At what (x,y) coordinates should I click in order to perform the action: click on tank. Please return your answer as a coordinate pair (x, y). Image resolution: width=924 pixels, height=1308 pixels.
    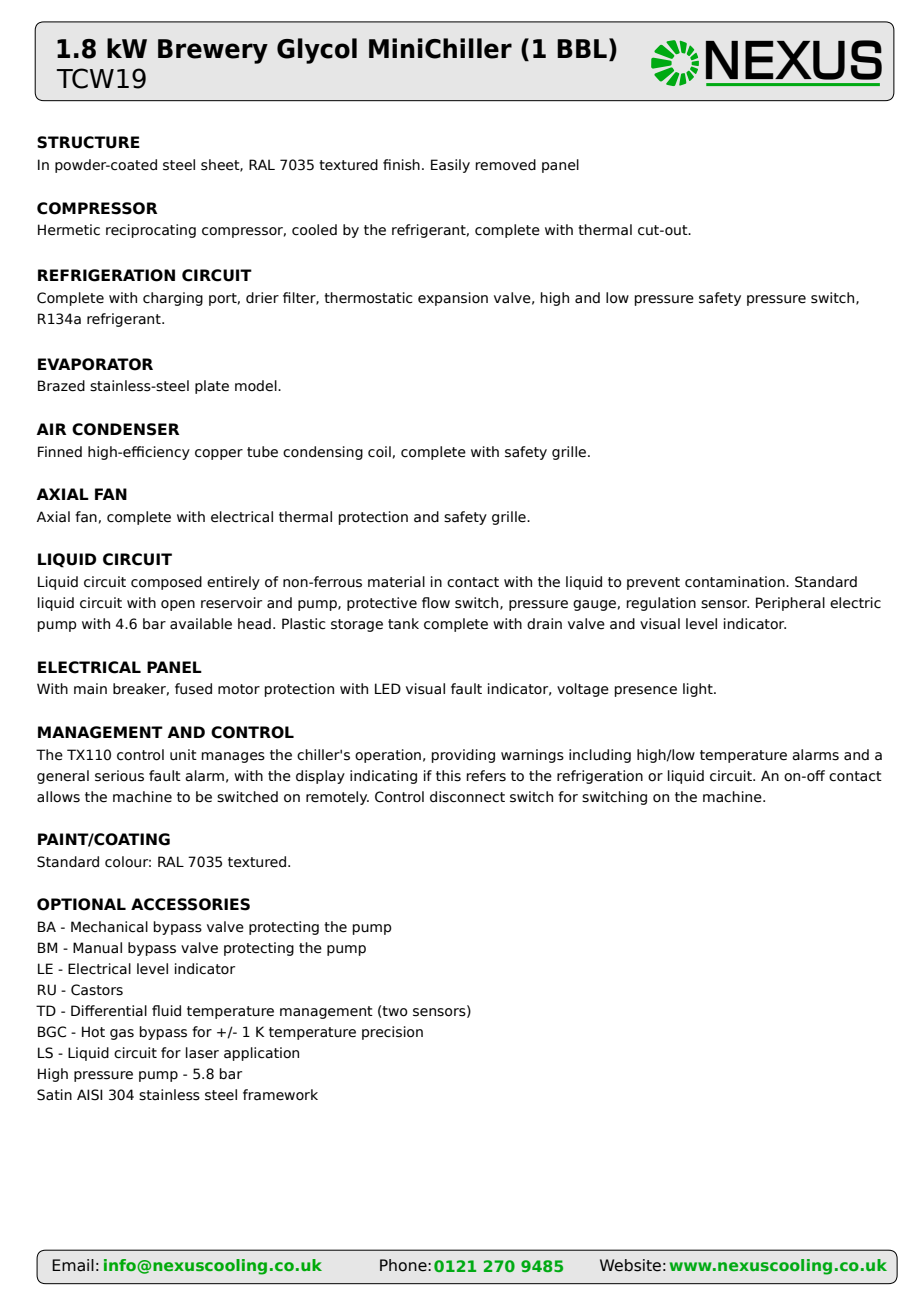
    Looking at the image, I should click on (403, 624).
